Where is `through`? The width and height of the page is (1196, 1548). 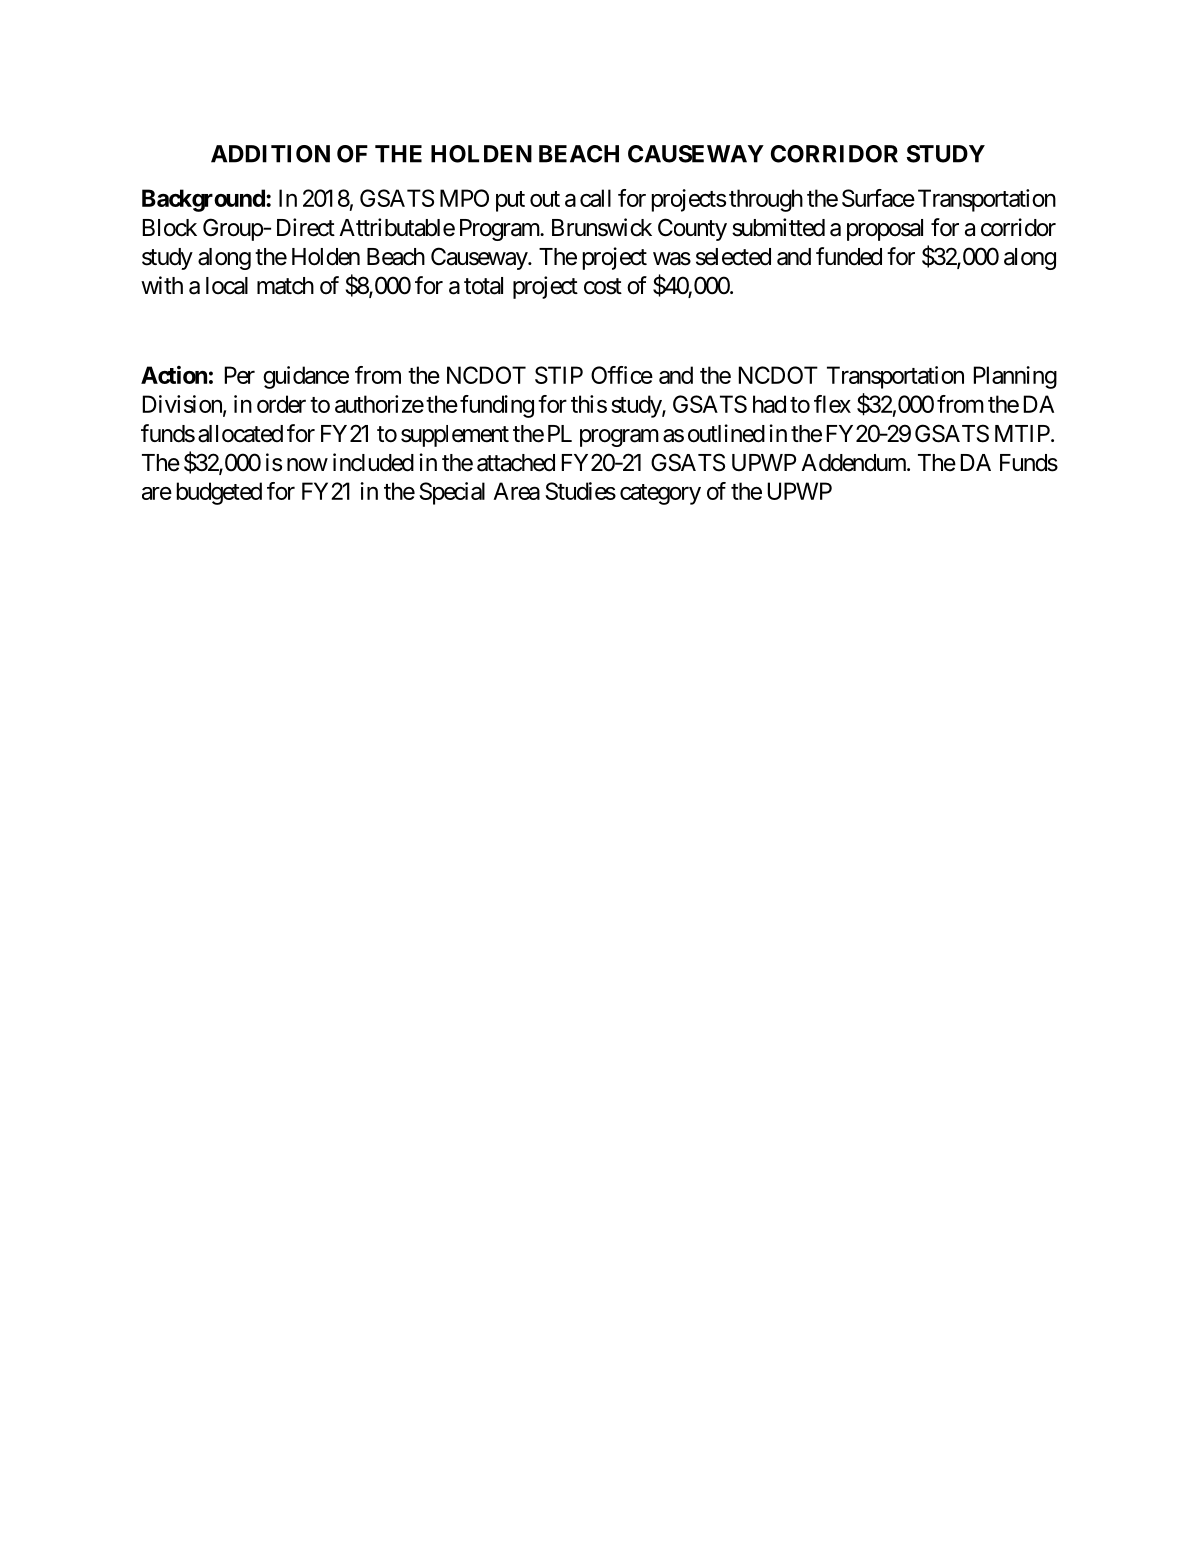 through is located at coordinates (766, 200).
